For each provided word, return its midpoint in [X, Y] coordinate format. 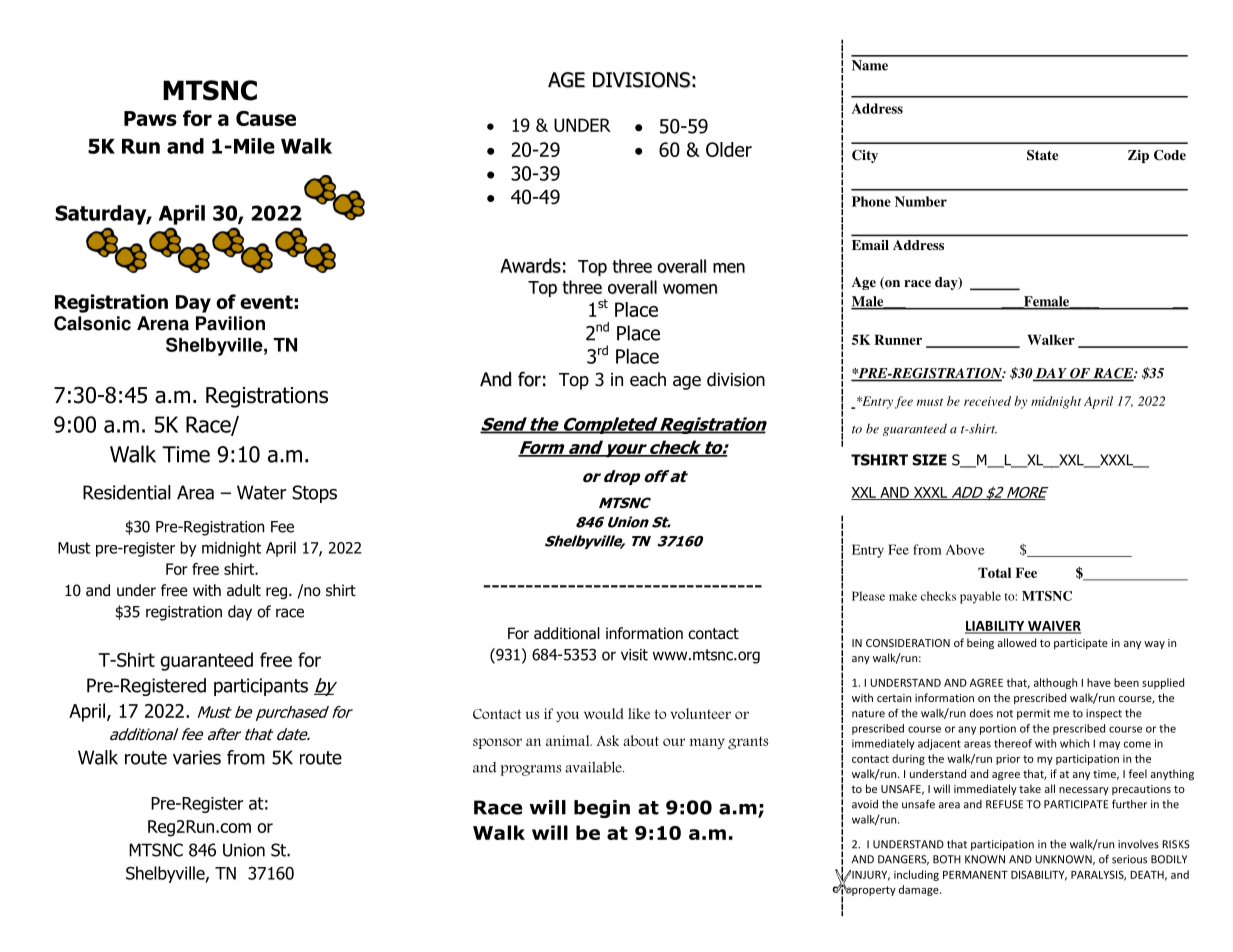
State [1042, 155]
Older [729, 149]
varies [197, 757]
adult [244, 590]
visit [634, 655]
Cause [266, 118]
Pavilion [230, 323]
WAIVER [1053, 627]
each [648, 379]
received [987, 401]
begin [602, 809]
